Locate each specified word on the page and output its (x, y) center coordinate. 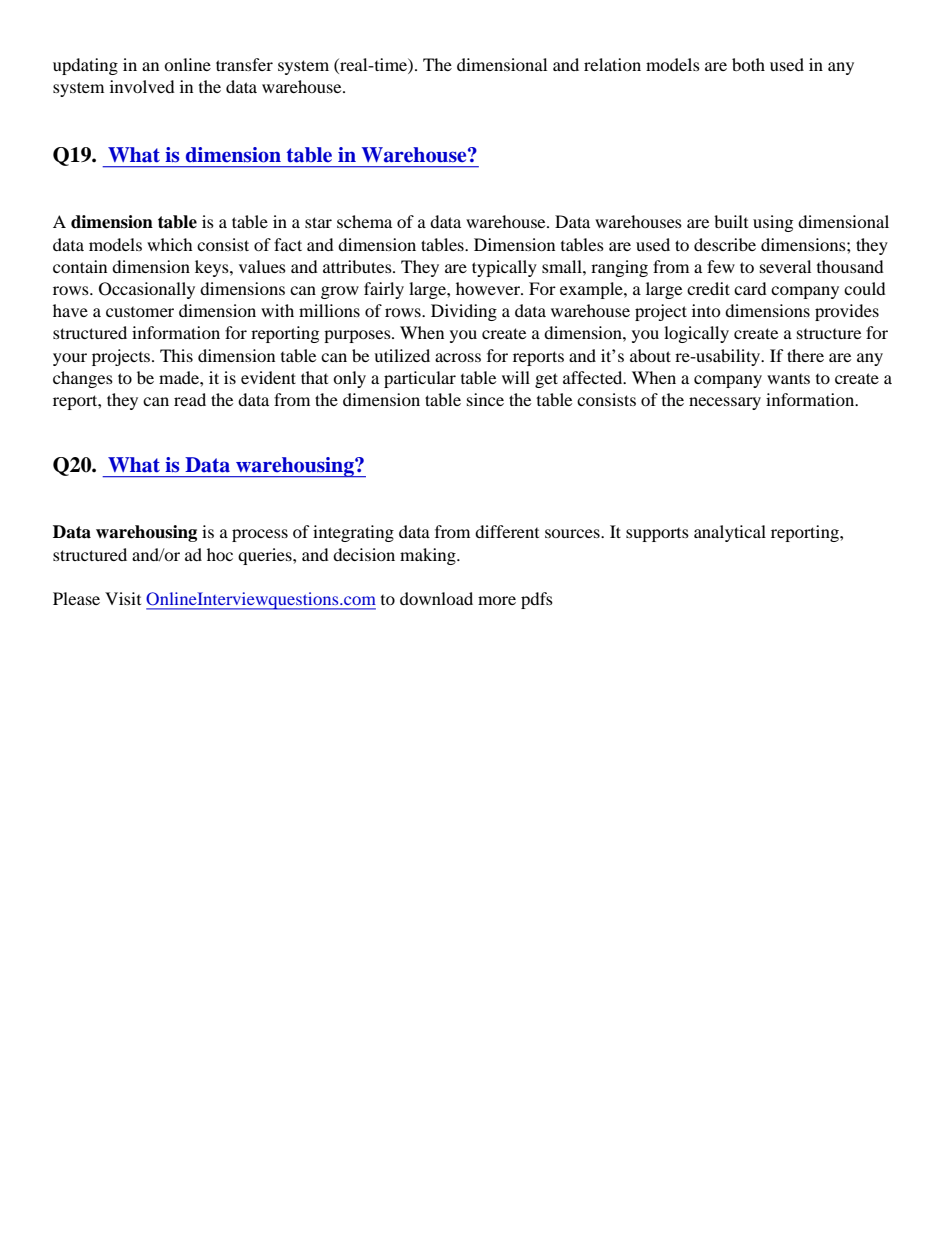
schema (364, 221)
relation (612, 64)
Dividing (464, 312)
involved (142, 86)
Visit (123, 598)
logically (696, 334)
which (170, 244)
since (485, 399)
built (731, 221)
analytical (730, 533)
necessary (725, 403)
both (748, 64)
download (436, 598)
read (190, 399)
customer (140, 312)
